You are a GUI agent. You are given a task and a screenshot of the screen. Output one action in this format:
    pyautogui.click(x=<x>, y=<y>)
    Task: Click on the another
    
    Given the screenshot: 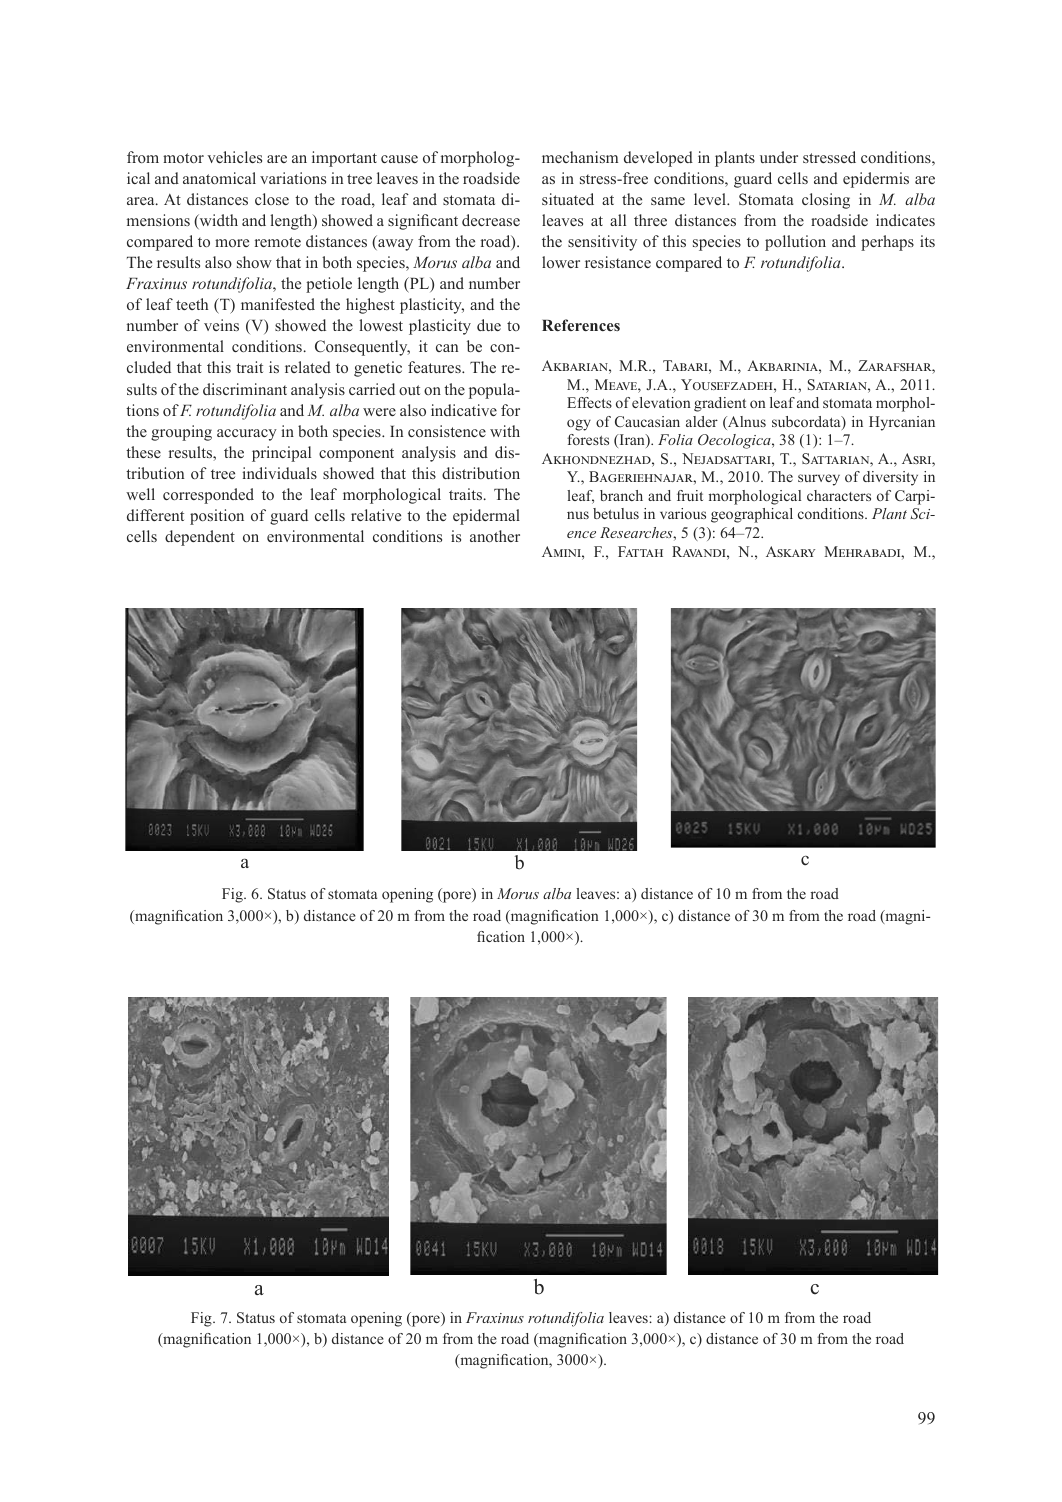 What is the action you would take?
    pyautogui.click(x=495, y=536)
